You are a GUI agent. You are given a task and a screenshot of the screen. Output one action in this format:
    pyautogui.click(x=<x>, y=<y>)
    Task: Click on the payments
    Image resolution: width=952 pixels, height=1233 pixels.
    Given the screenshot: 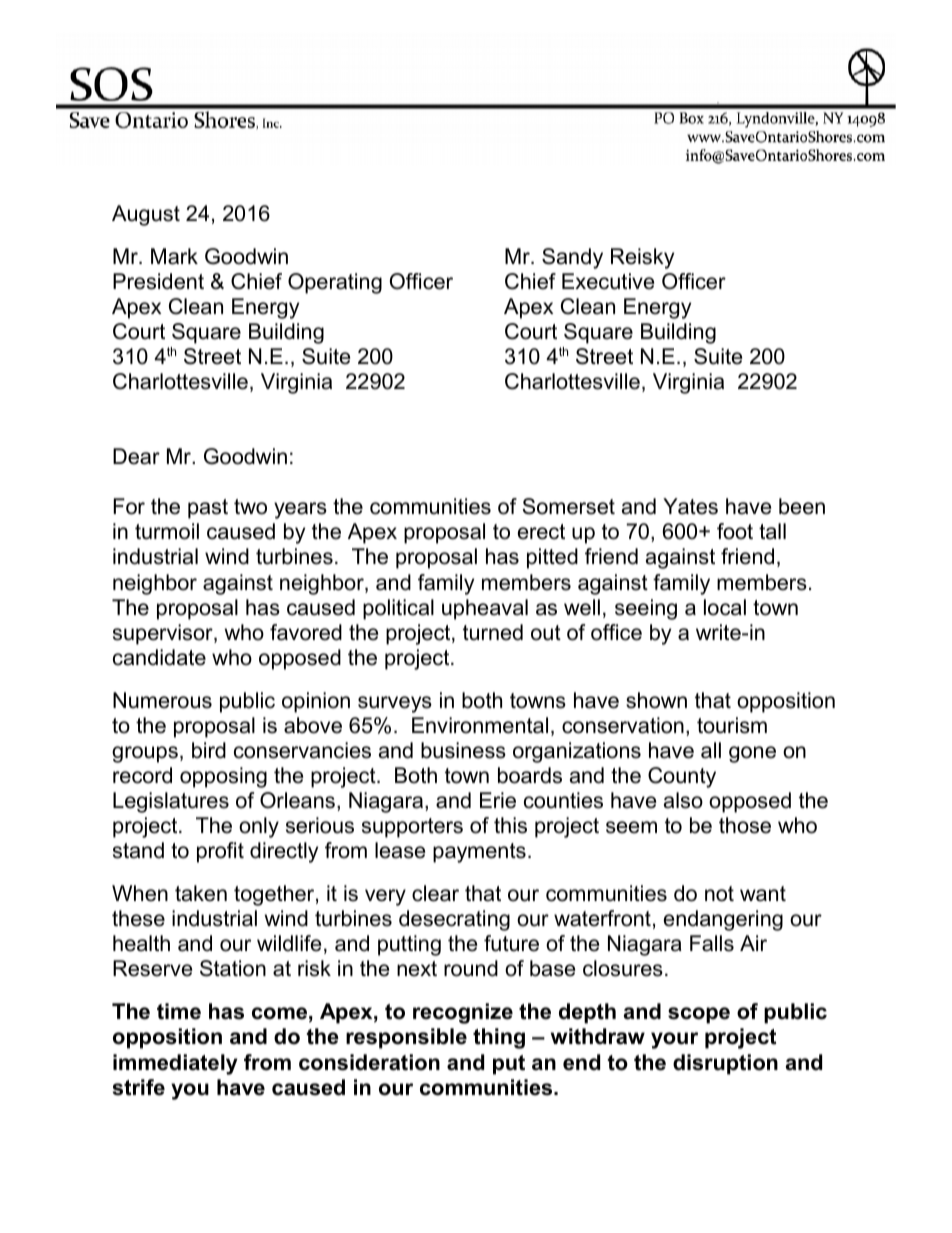 What is the action you would take?
    pyautogui.click(x=479, y=853)
